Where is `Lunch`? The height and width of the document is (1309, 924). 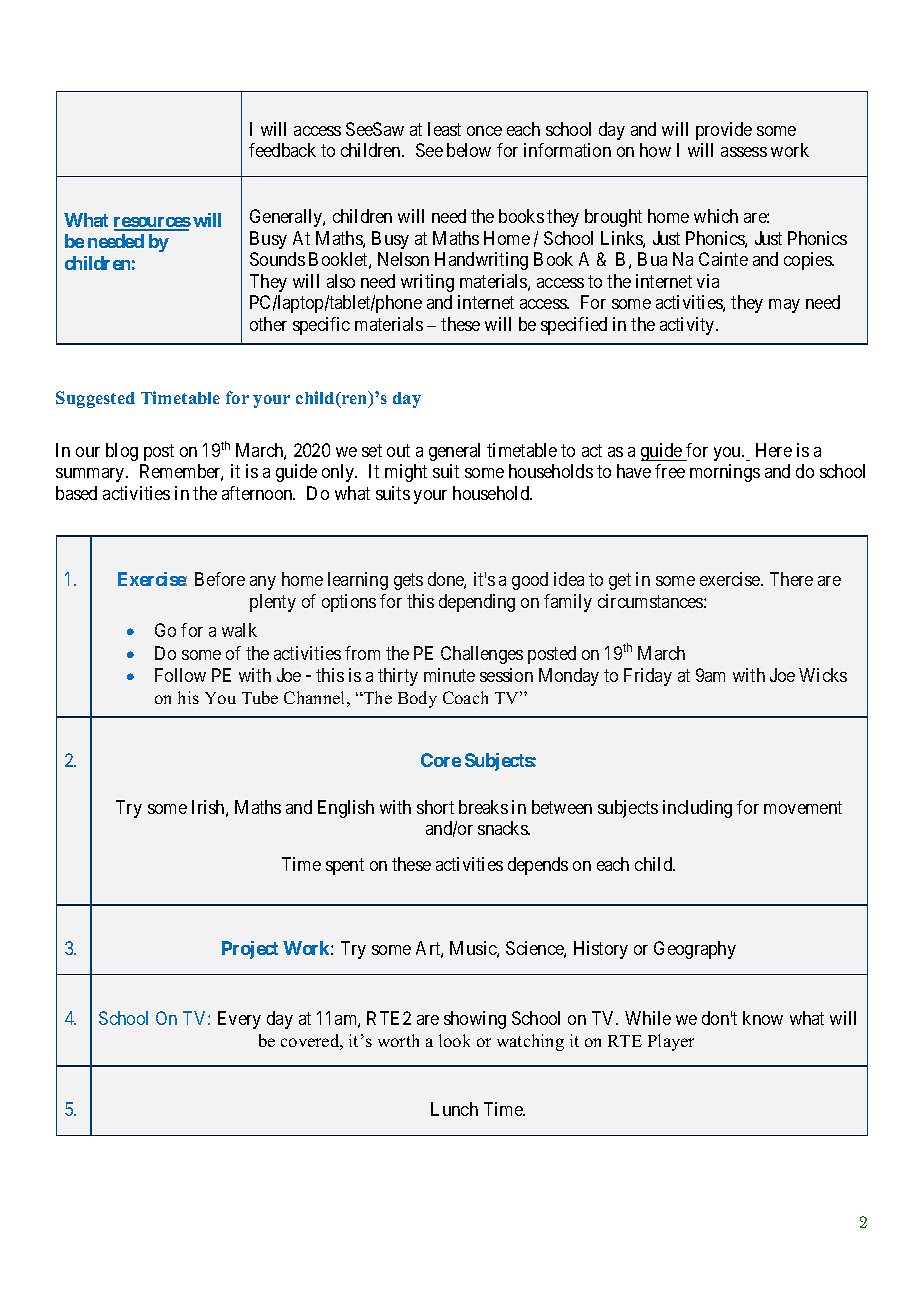
Lunch is located at coordinates (454, 1109).
